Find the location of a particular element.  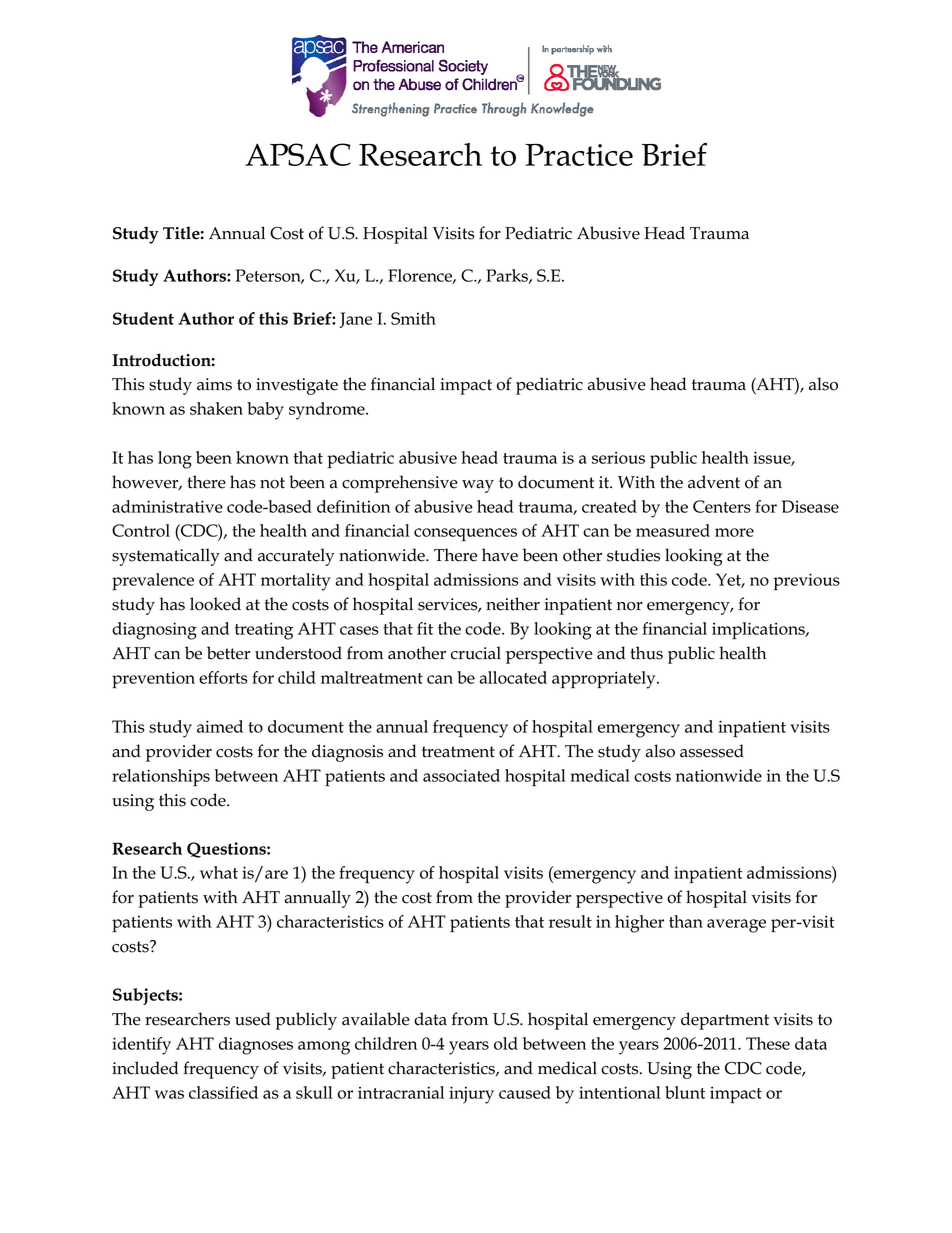

way is located at coordinates (478, 486).
